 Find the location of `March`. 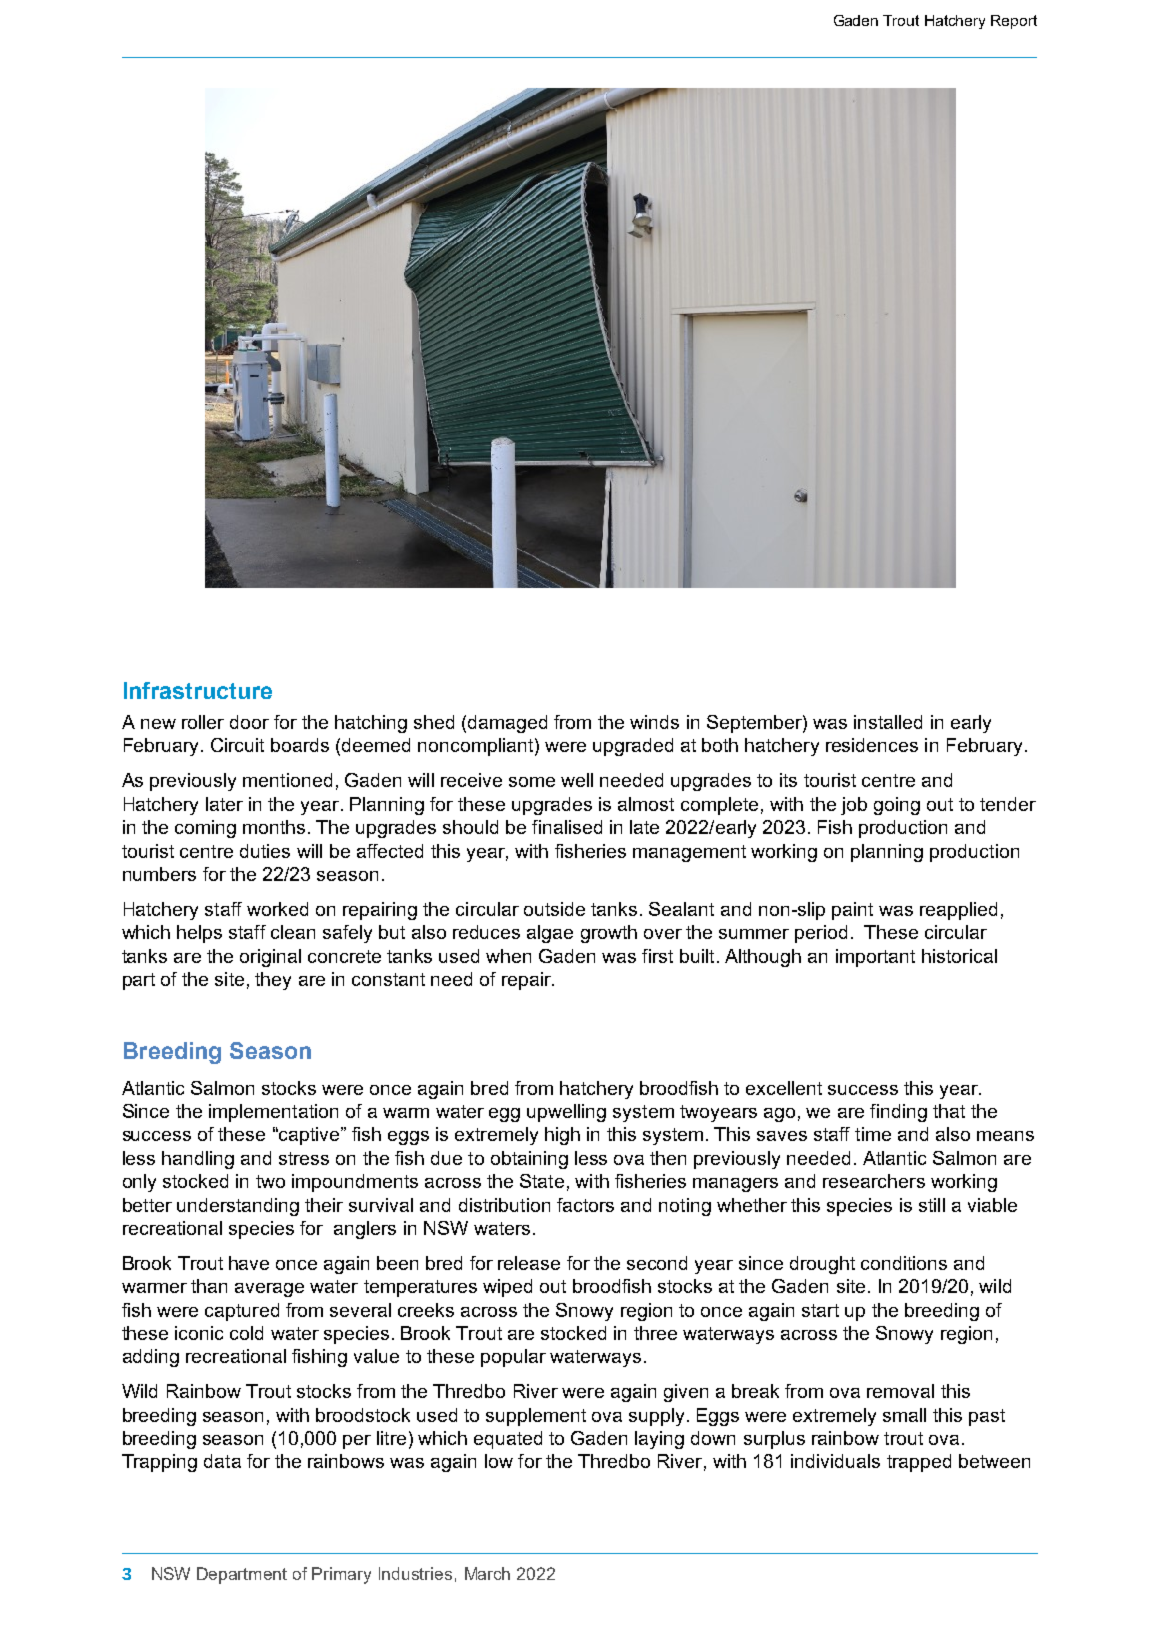

March is located at coordinates (487, 1573).
